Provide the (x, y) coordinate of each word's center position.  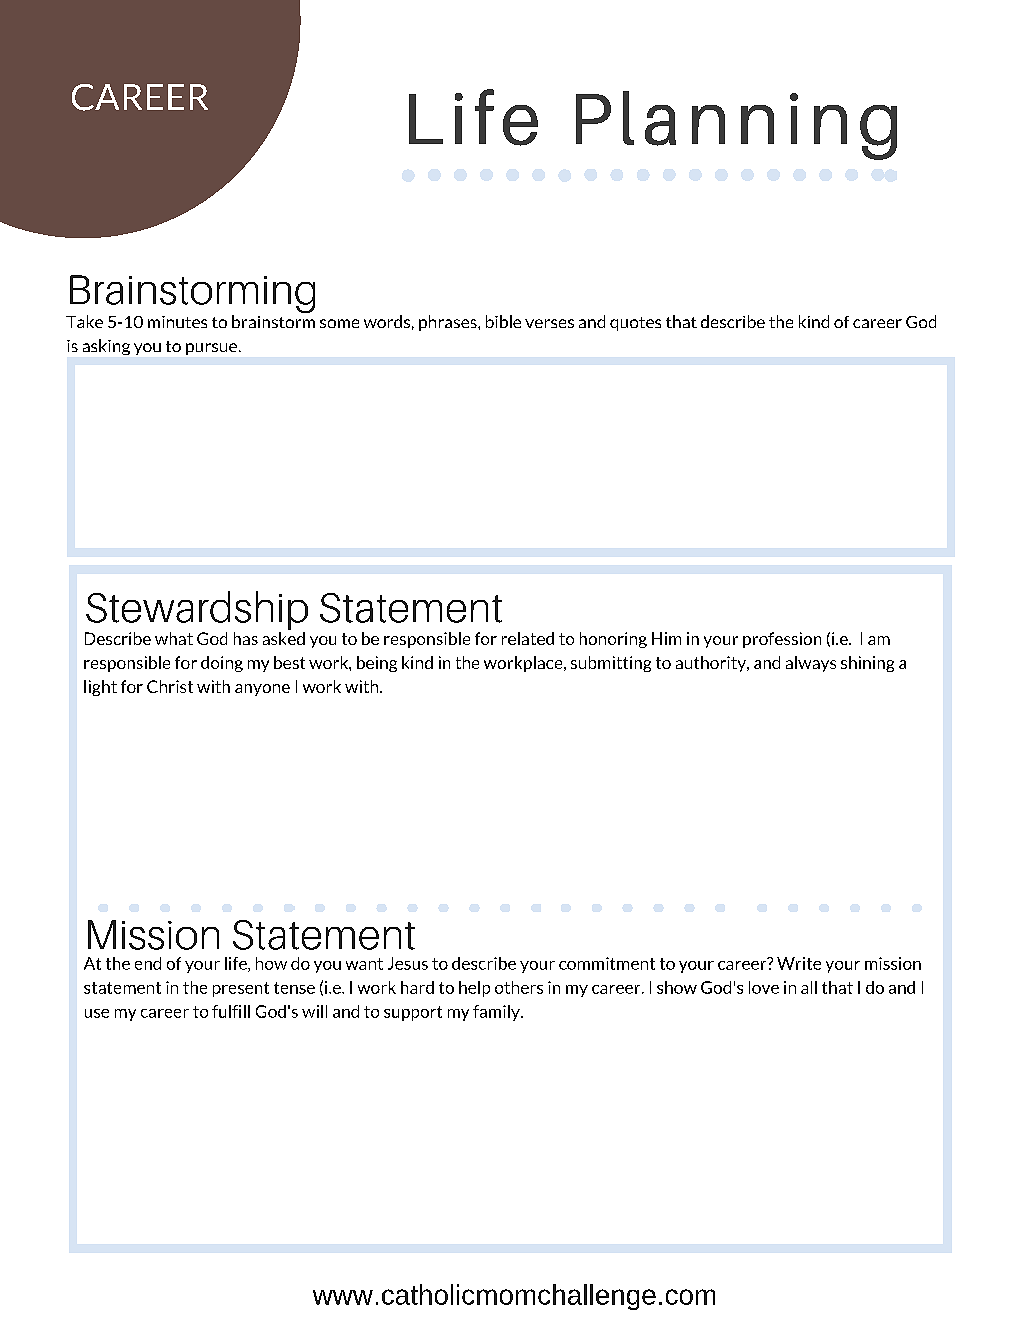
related (528, 638)
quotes (635, 324)
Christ (170, 686)
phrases (449, 323)
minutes (177, 322)
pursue (211, 349)
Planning (736, 125)
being (377, 664)
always (811, 664)
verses (549, 323)
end (148, 963)
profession (782, 640)
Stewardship (196, 612)
